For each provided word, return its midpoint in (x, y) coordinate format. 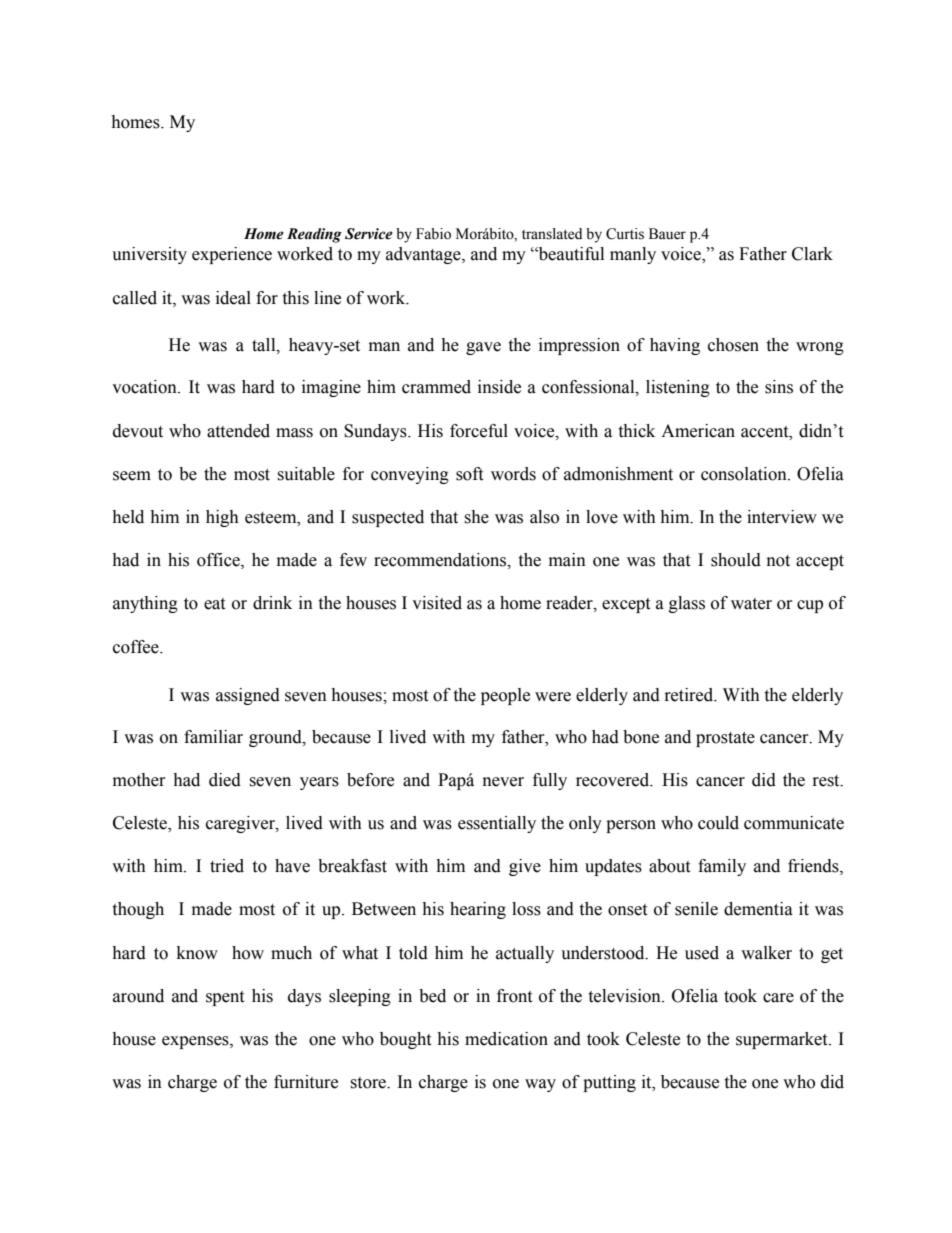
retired (690, 695)
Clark (812, 254)
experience (232, 255)
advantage (424, 255)
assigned (248, 696)
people (505, 696)
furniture (306, 1082)
